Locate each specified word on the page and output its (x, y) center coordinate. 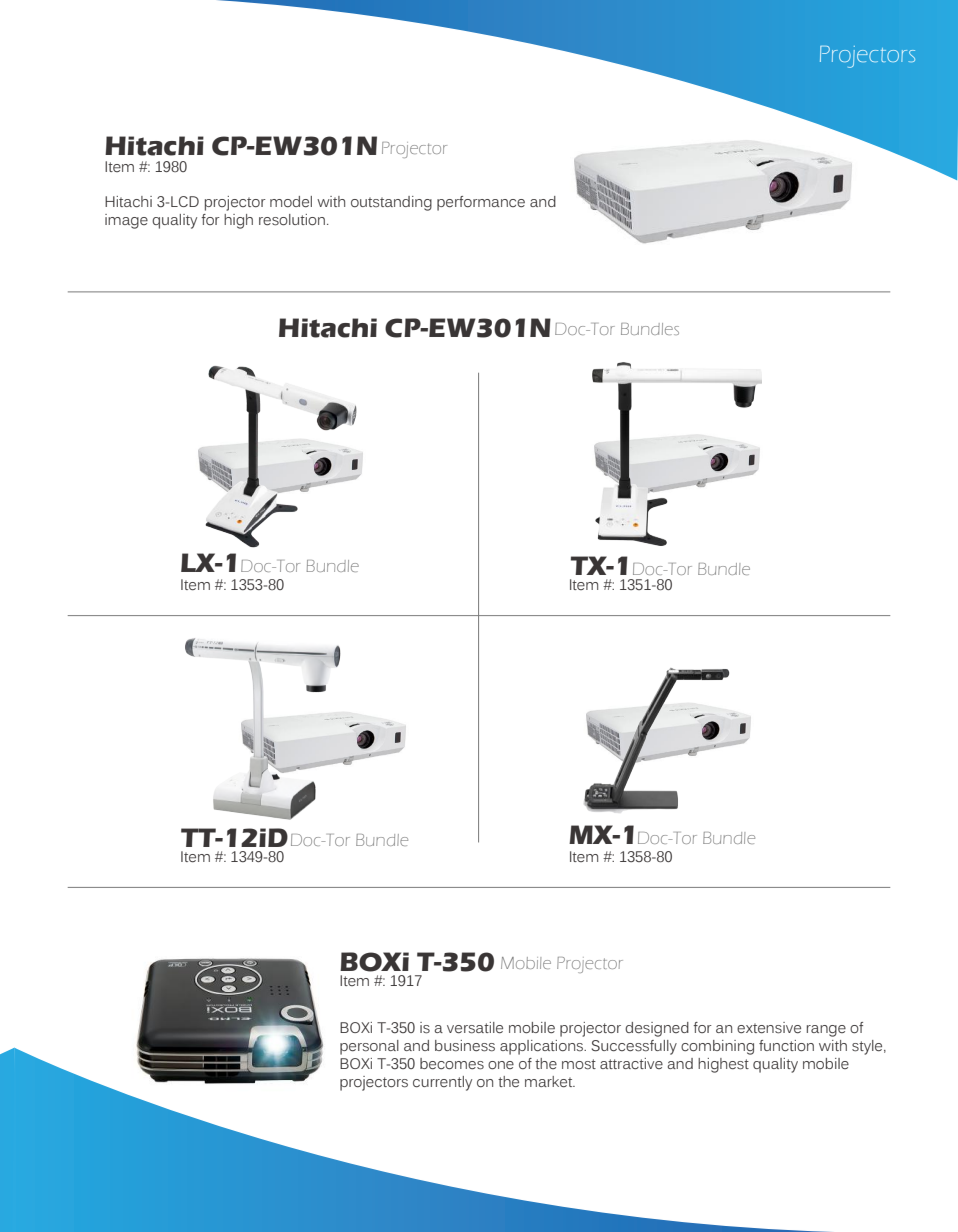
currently (442, 1083)
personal (369, 1047)
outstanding (391, 203)
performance (481, 203)
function (786, 1045)
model (291, 201)
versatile (475, 1028)
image (126, 221)
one (501, 1065)
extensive (769, 1028)
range (826, 1031)
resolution (292, 220)
